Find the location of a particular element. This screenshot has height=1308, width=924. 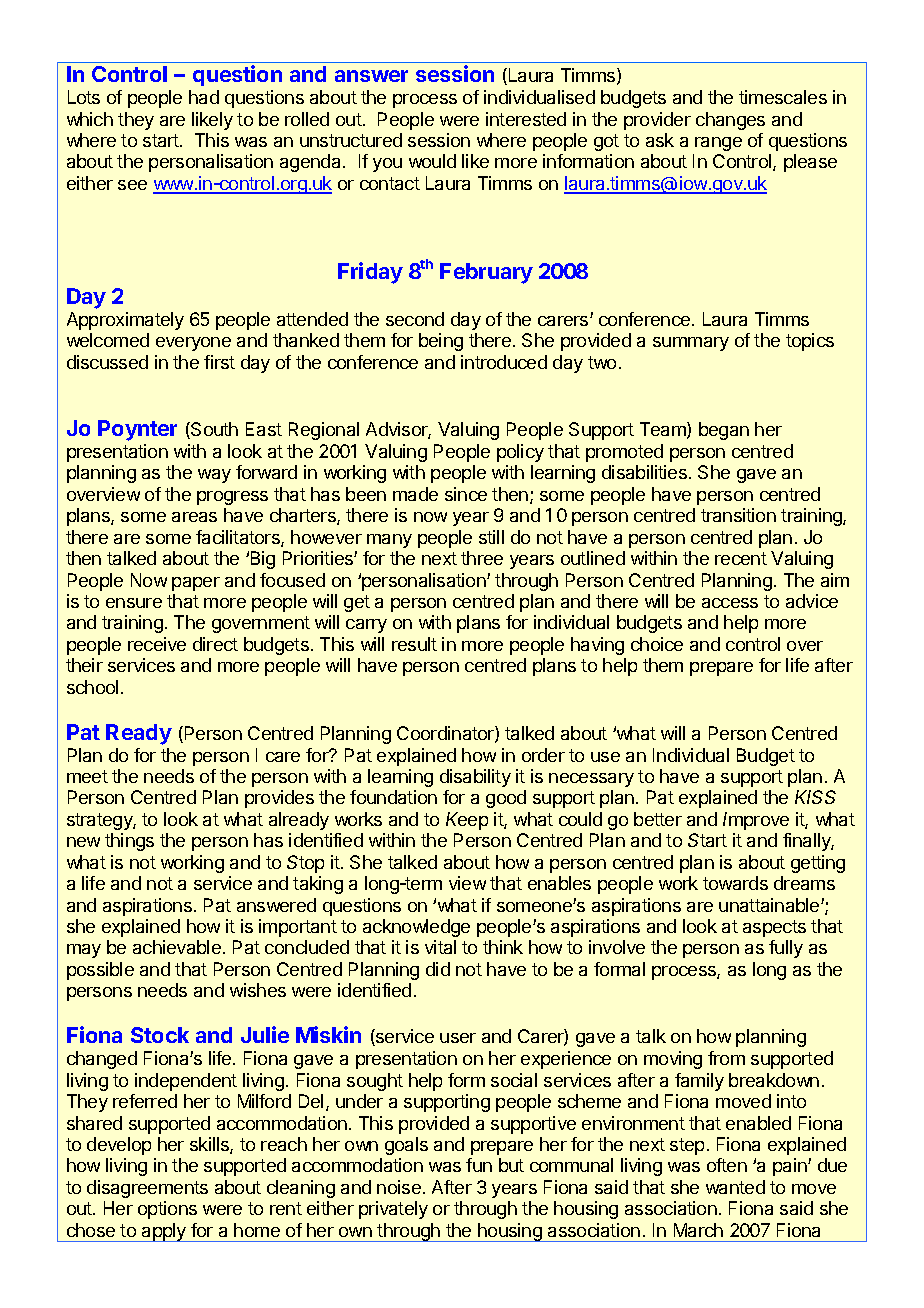

changes is located at coordinates (730, 121).
